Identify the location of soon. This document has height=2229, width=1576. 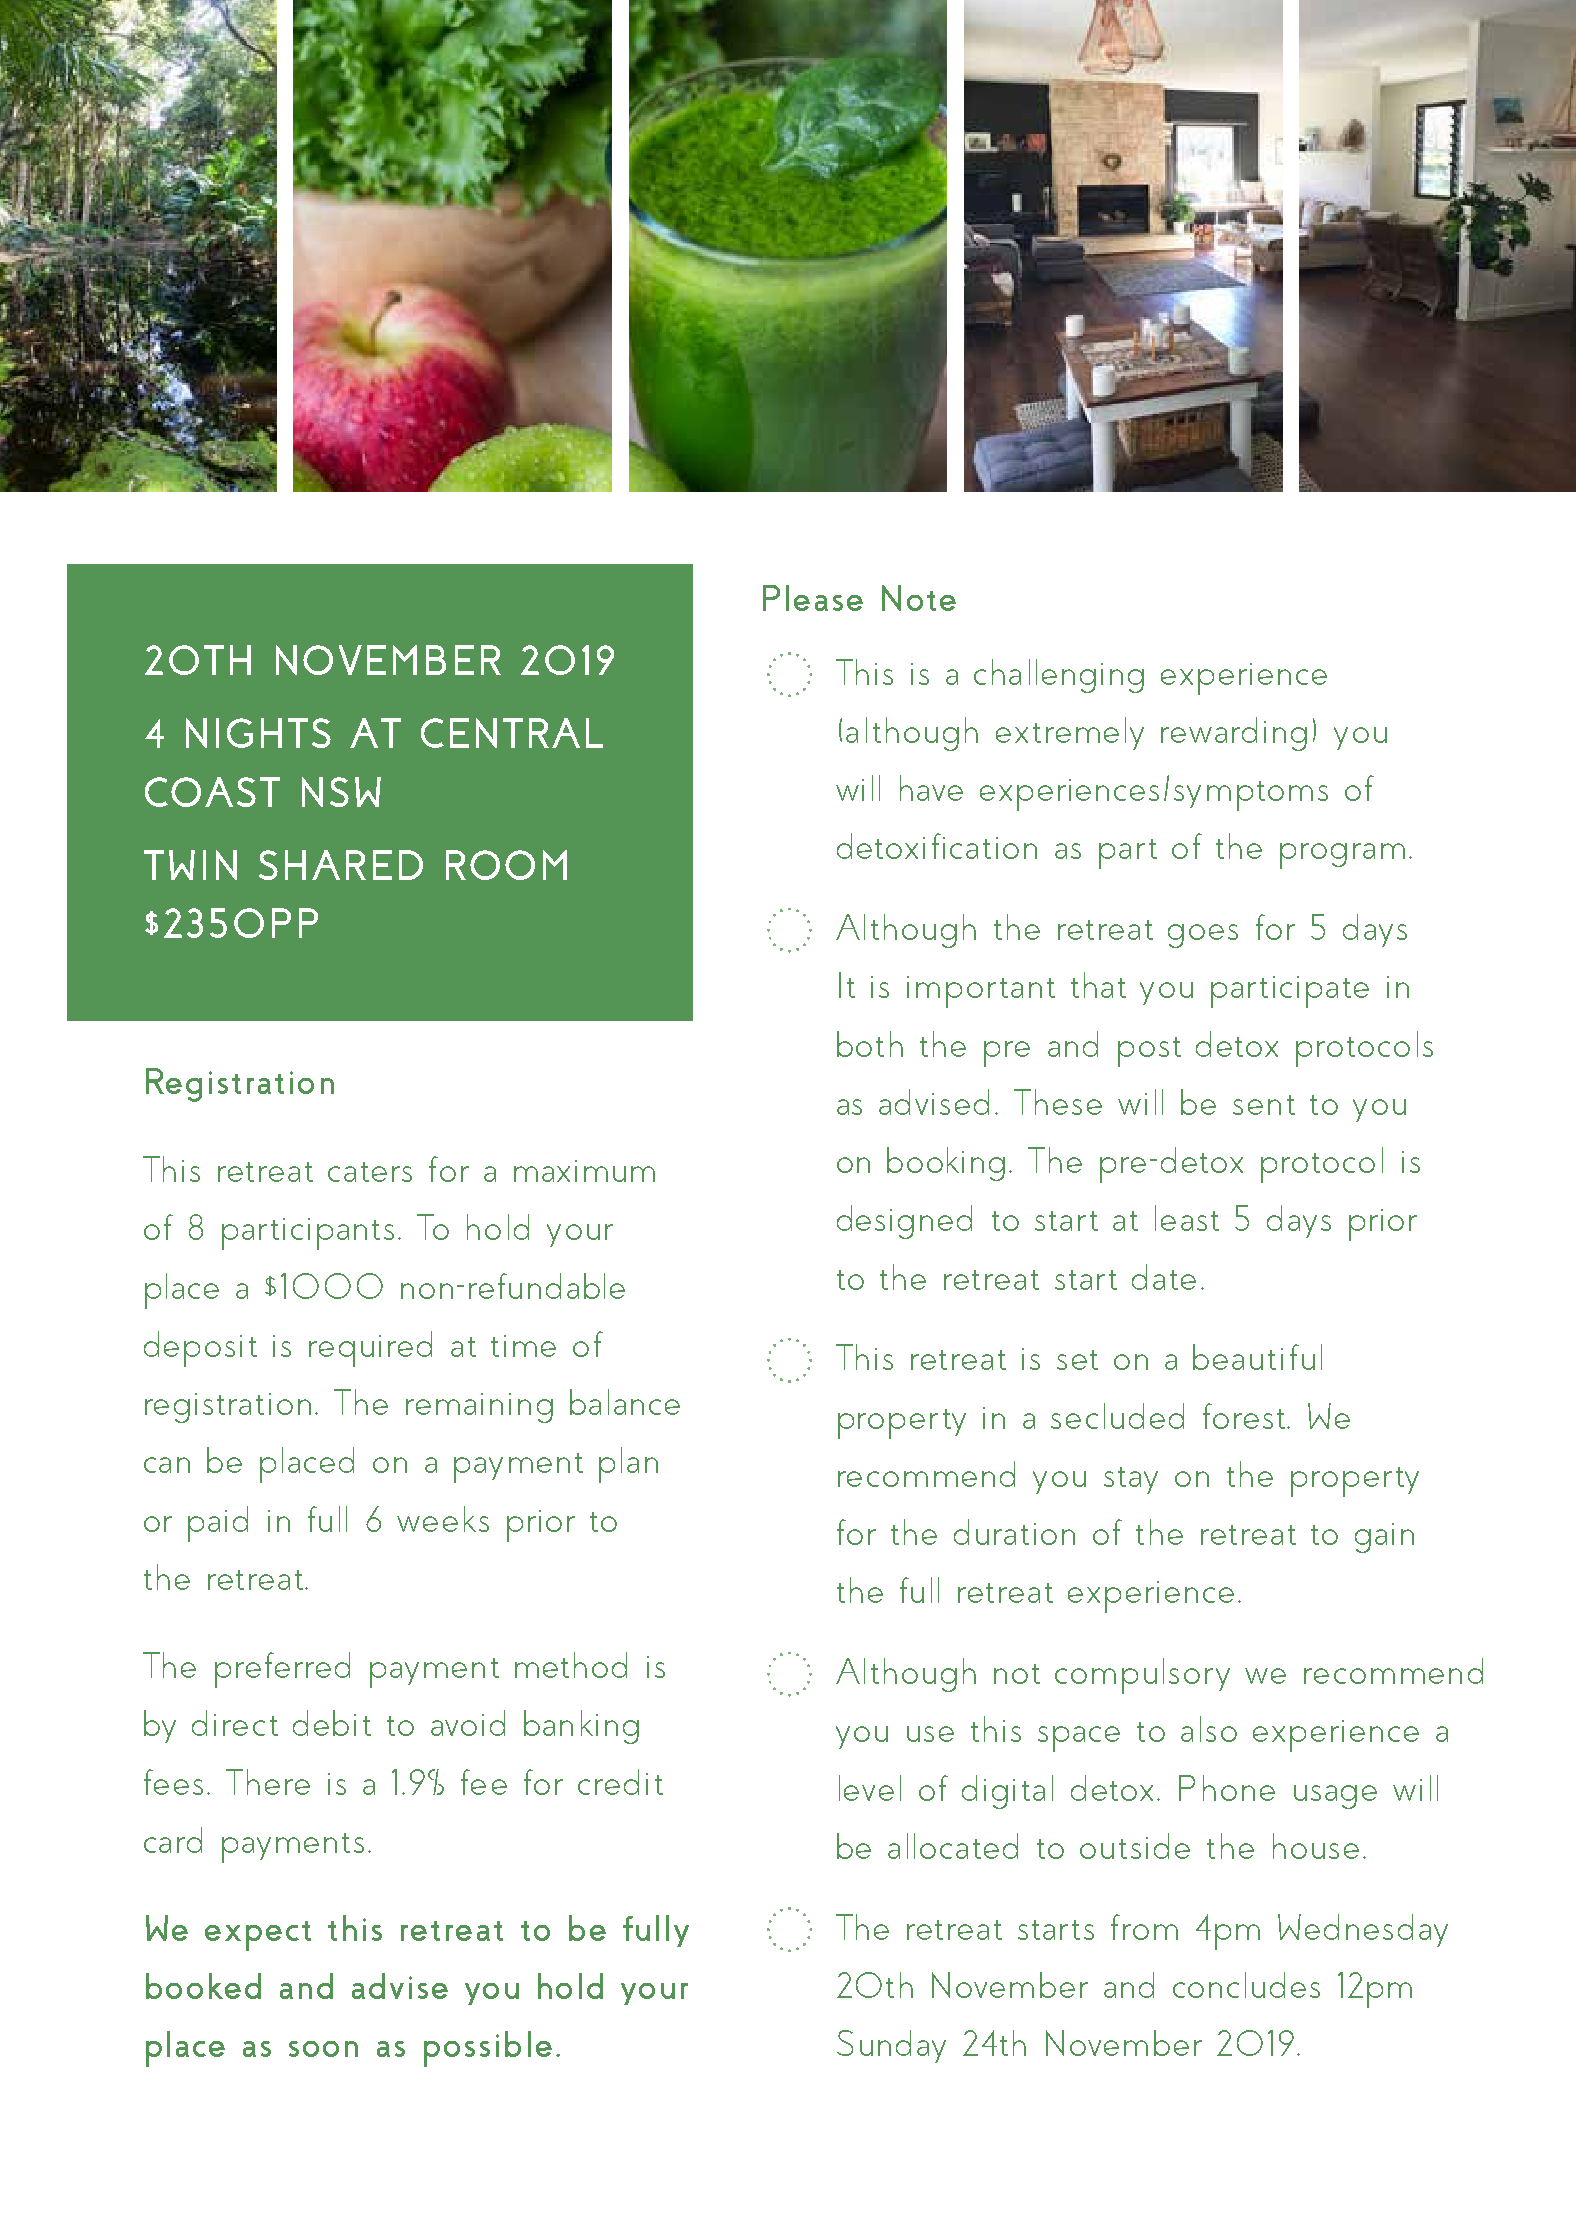
(323, 2049).
